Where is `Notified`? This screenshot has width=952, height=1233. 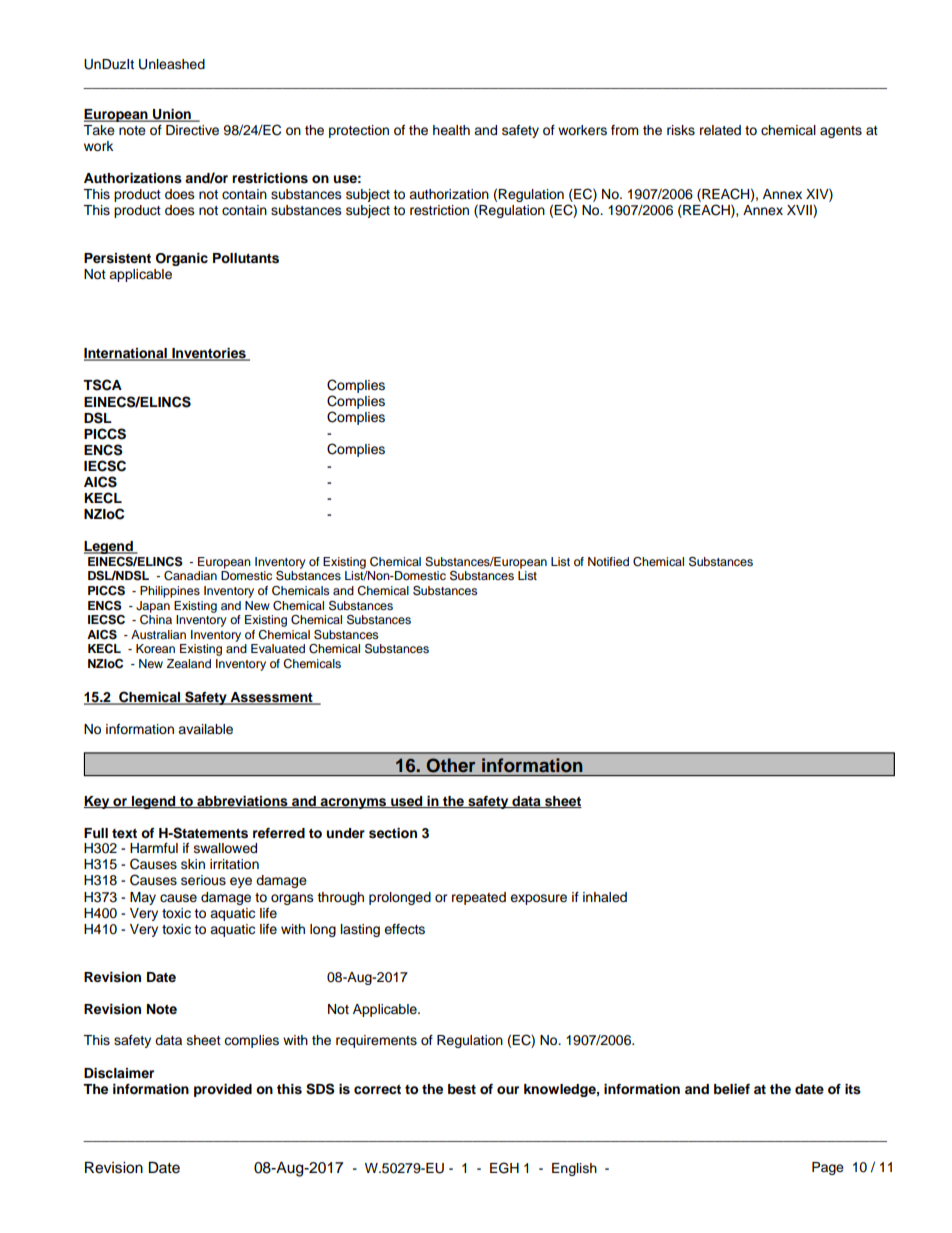 Notified is located at coordinates (608, 561).
